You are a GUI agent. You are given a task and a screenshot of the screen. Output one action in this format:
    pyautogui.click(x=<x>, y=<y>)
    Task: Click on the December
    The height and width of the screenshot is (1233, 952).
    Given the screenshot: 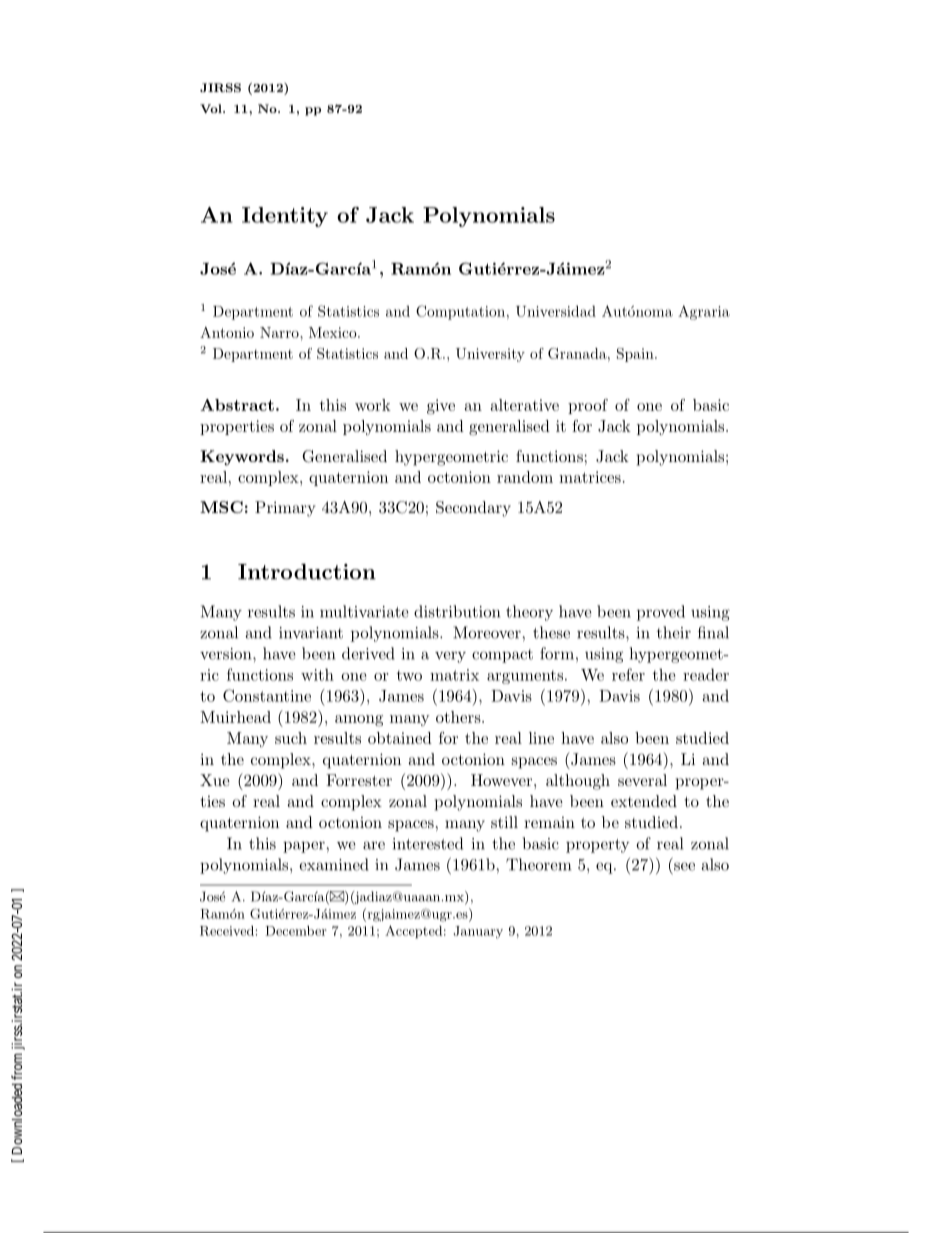 What is the action you would take?
    pyautogui.click(x=296, y=931)
